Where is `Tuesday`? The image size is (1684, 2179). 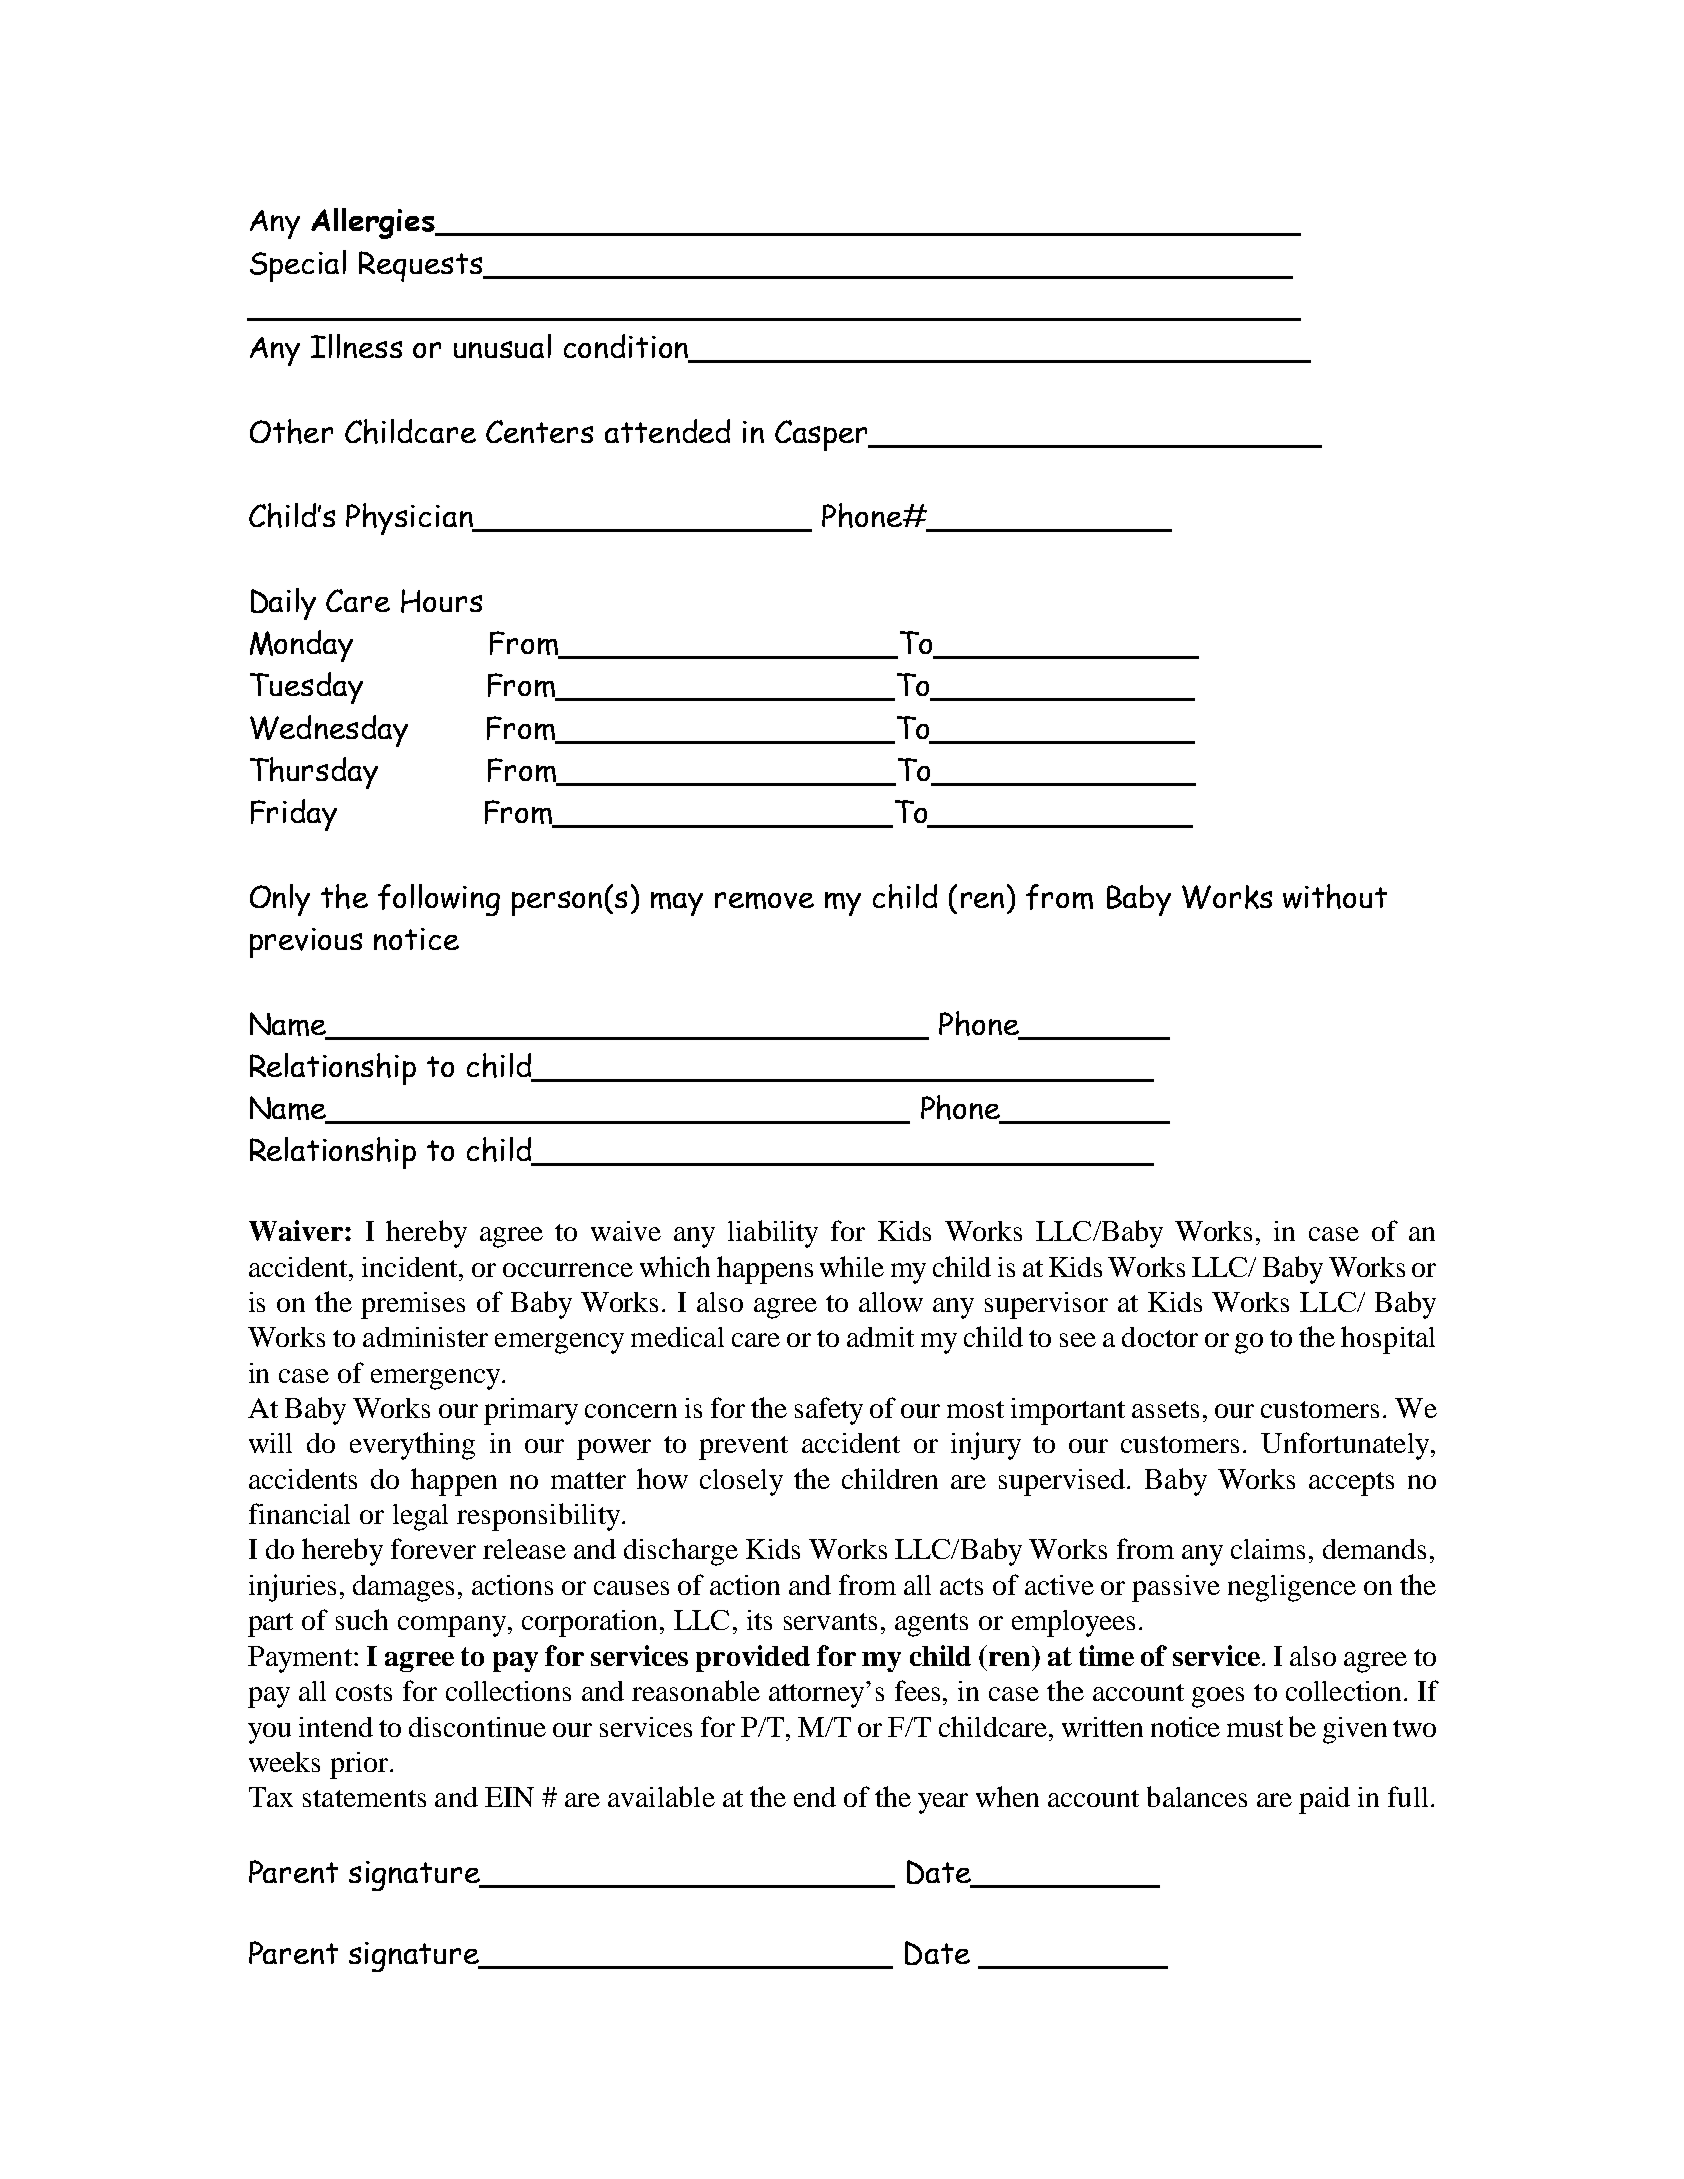 Tuesday is located at coordinates (306, 688).
